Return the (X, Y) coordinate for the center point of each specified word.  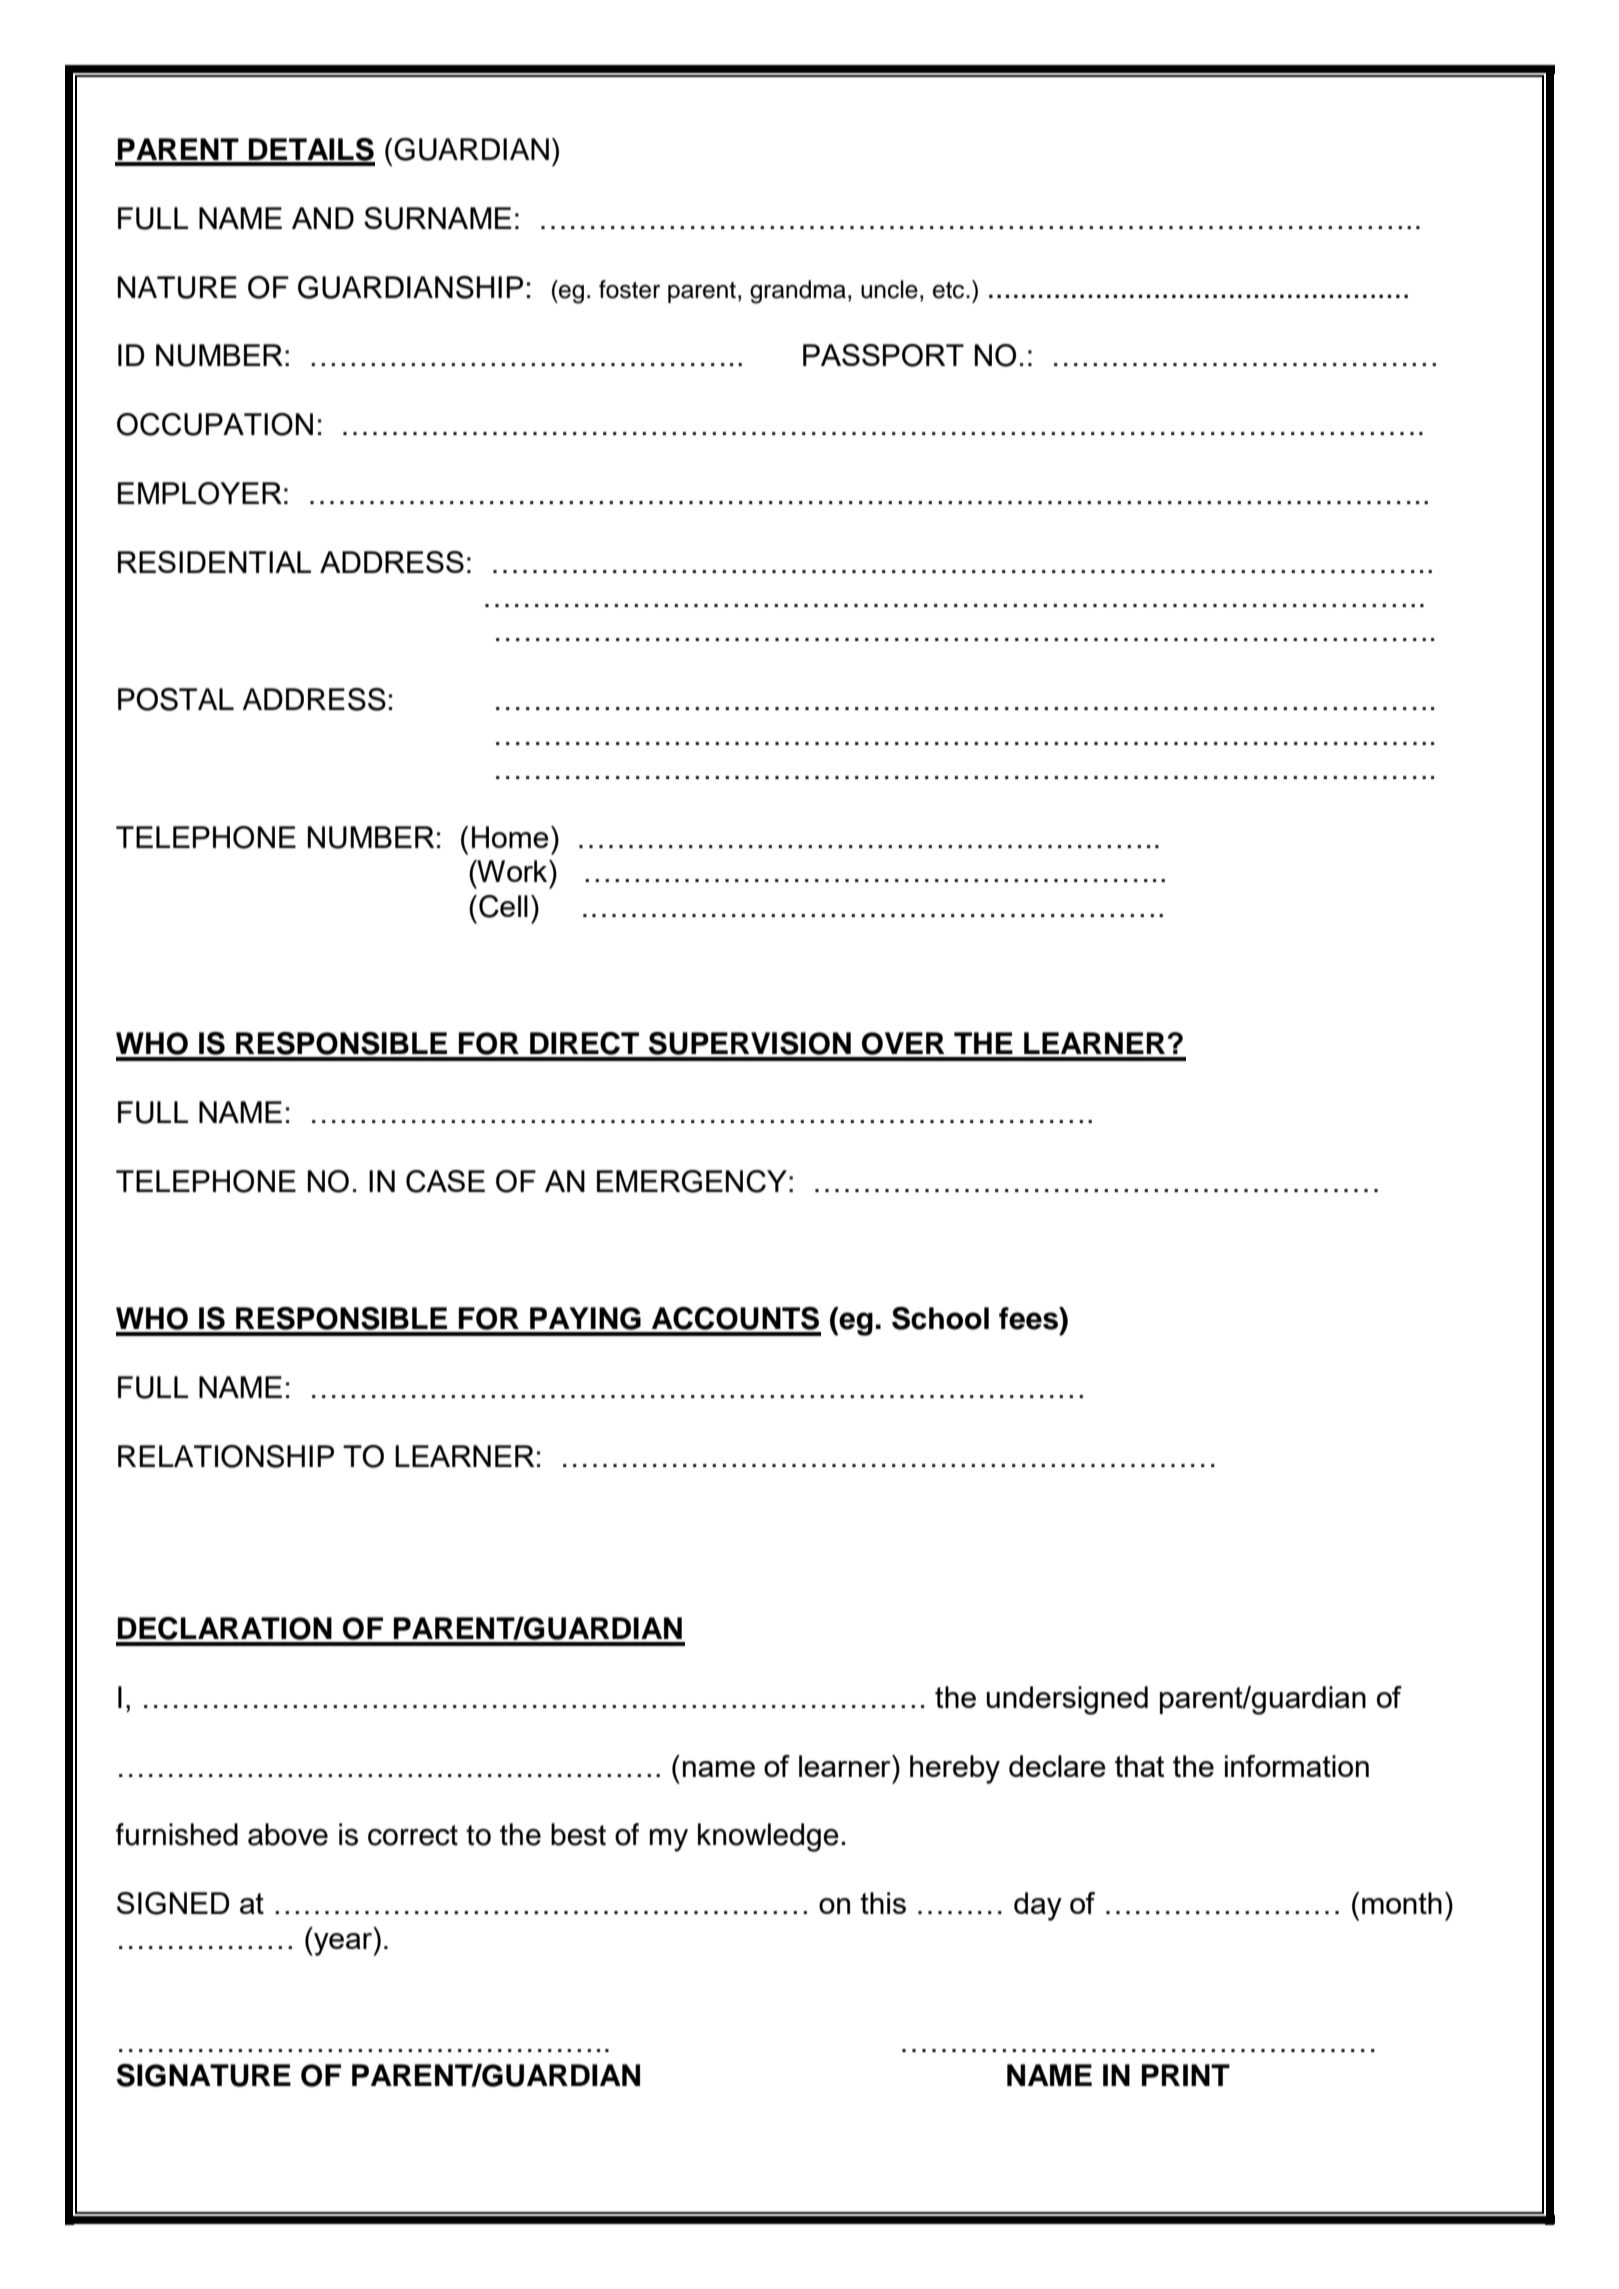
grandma (798, 292)
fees (1029, 1318)
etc (950, 290)
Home (510, 837)
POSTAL (176, 699)
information (1297, 1766)
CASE (445, 1181)
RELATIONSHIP (226, 1456)
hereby (955, 1769)
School (940, 1318)
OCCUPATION (215, 424)
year (343, 1944)
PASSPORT (883, 355)
